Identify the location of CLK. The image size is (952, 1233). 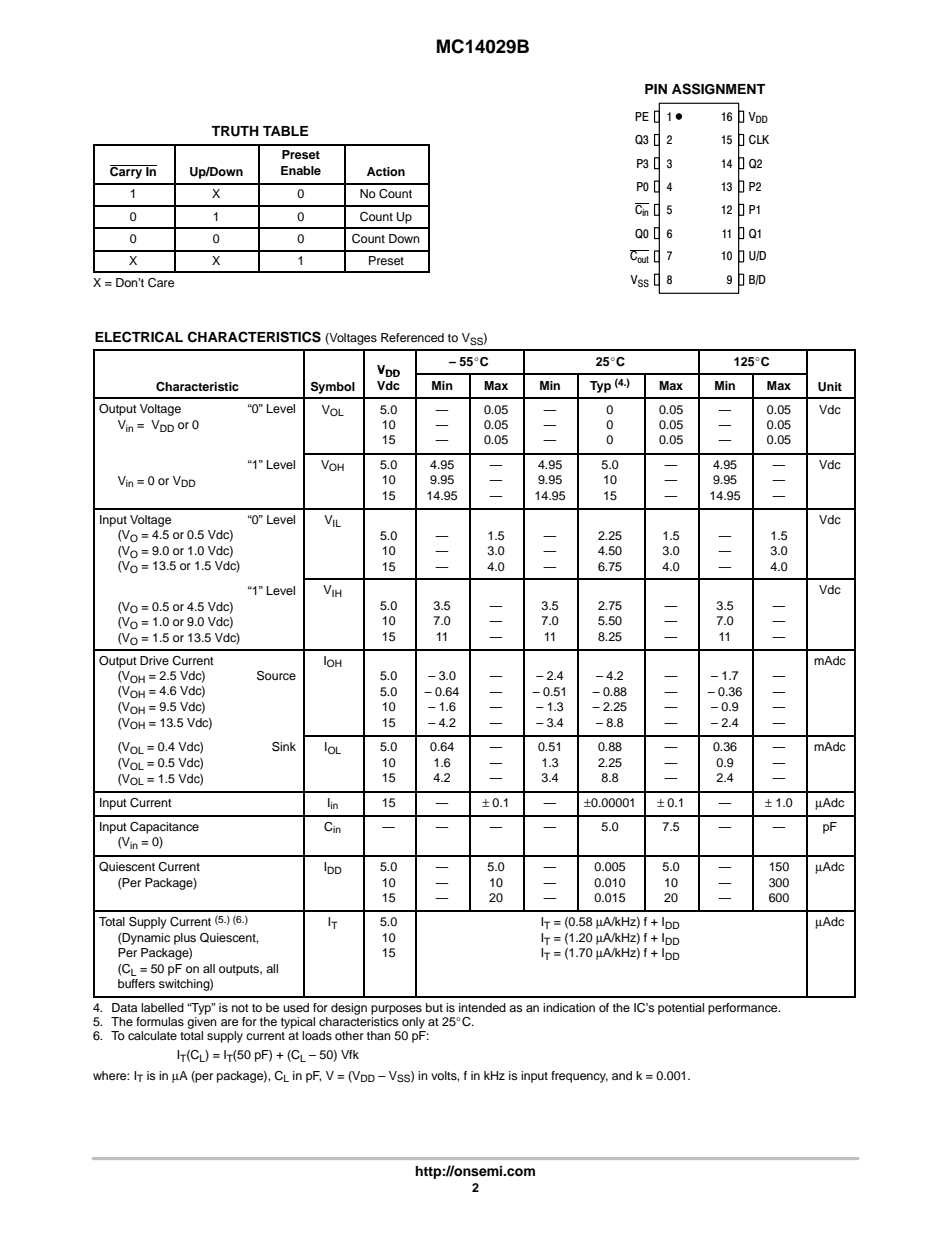
(759, 140).
